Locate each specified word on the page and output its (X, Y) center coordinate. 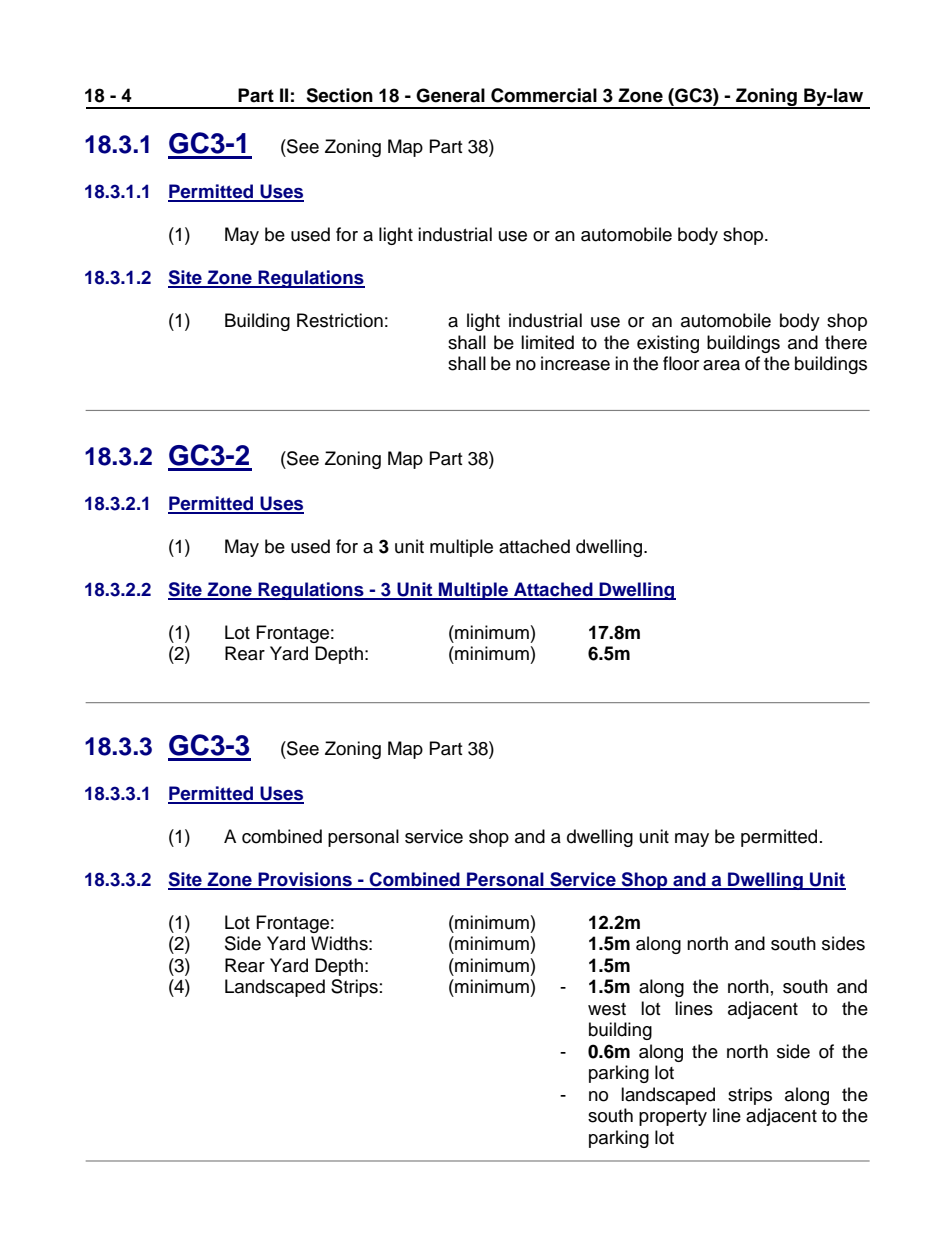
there (846, 342)
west (607, 1009)
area (721, 365)
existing (668, 344)
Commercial (544, 95)
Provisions (305, 880)
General (450, 95)
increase (575, 363)
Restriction (340, 320)
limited (547, 342)
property (673, 1118)
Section (339, 95)
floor (681, 363)
